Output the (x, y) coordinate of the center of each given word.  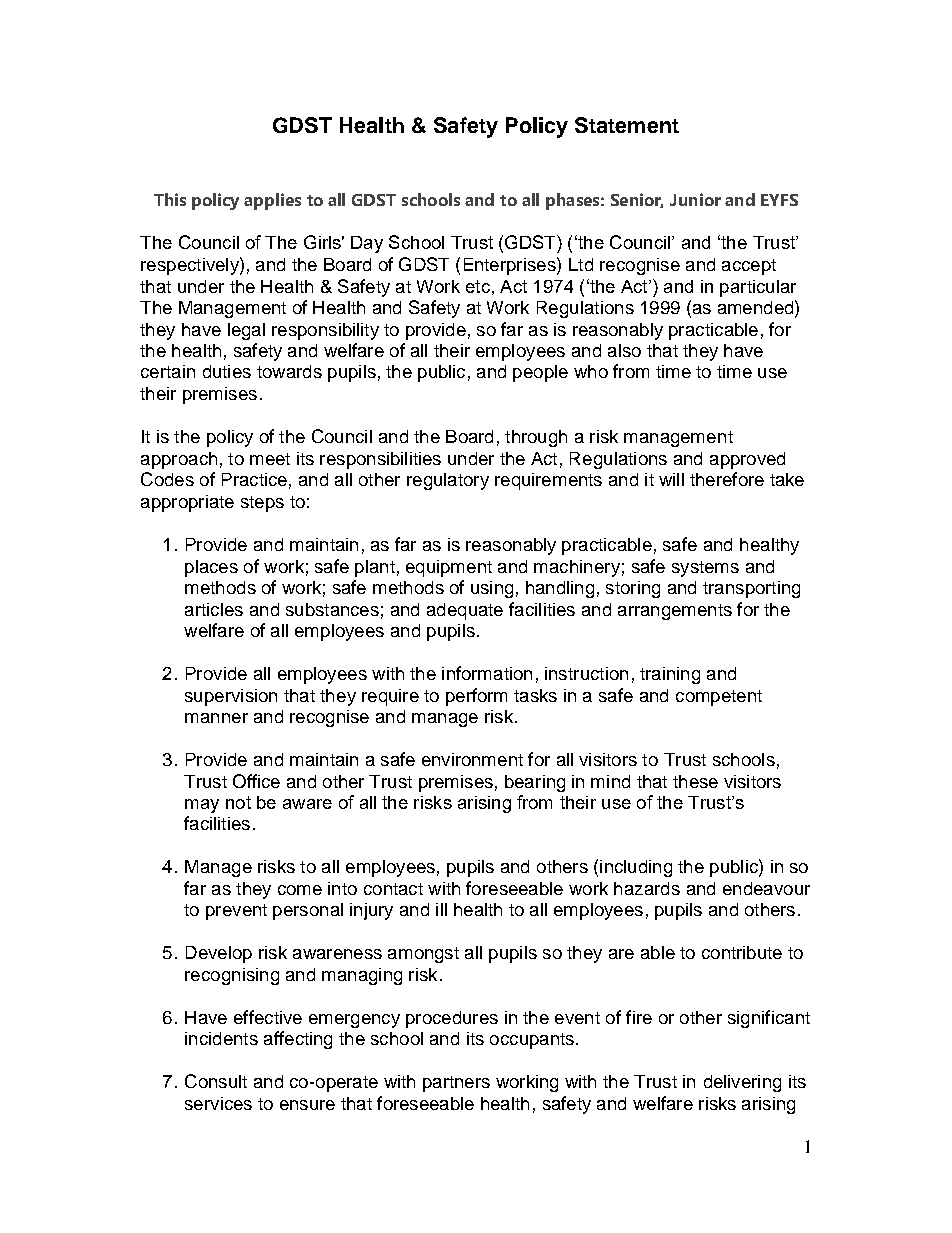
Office (256, 781)
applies (272, 201)
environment (472, 759)
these (695, 781)
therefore (727, 479)
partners (456, 1084)
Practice (254, 479)
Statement (627, 125)
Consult (216, 1081)
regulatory (448, 481)
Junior (695, 199)
